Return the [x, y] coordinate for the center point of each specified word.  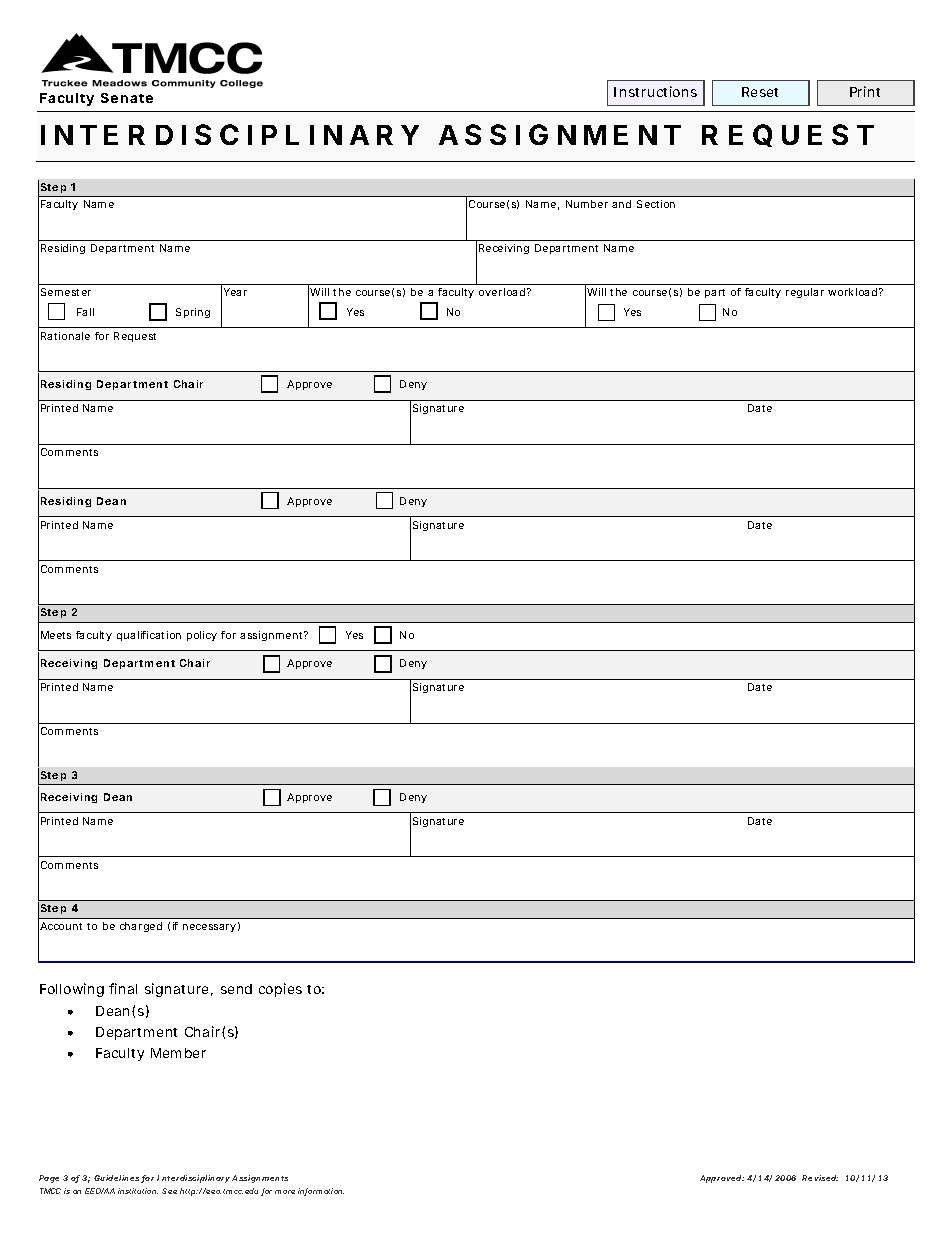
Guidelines [118, 1179]
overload [502, 292]
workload [852, 292]
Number [587, 204]
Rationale [65, 336]
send [236, 989]
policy [202, 636]
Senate [127, 98]
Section [656, 204]
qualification [149, 636]
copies [280, 990]
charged [141, 927]
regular [805, 293]
